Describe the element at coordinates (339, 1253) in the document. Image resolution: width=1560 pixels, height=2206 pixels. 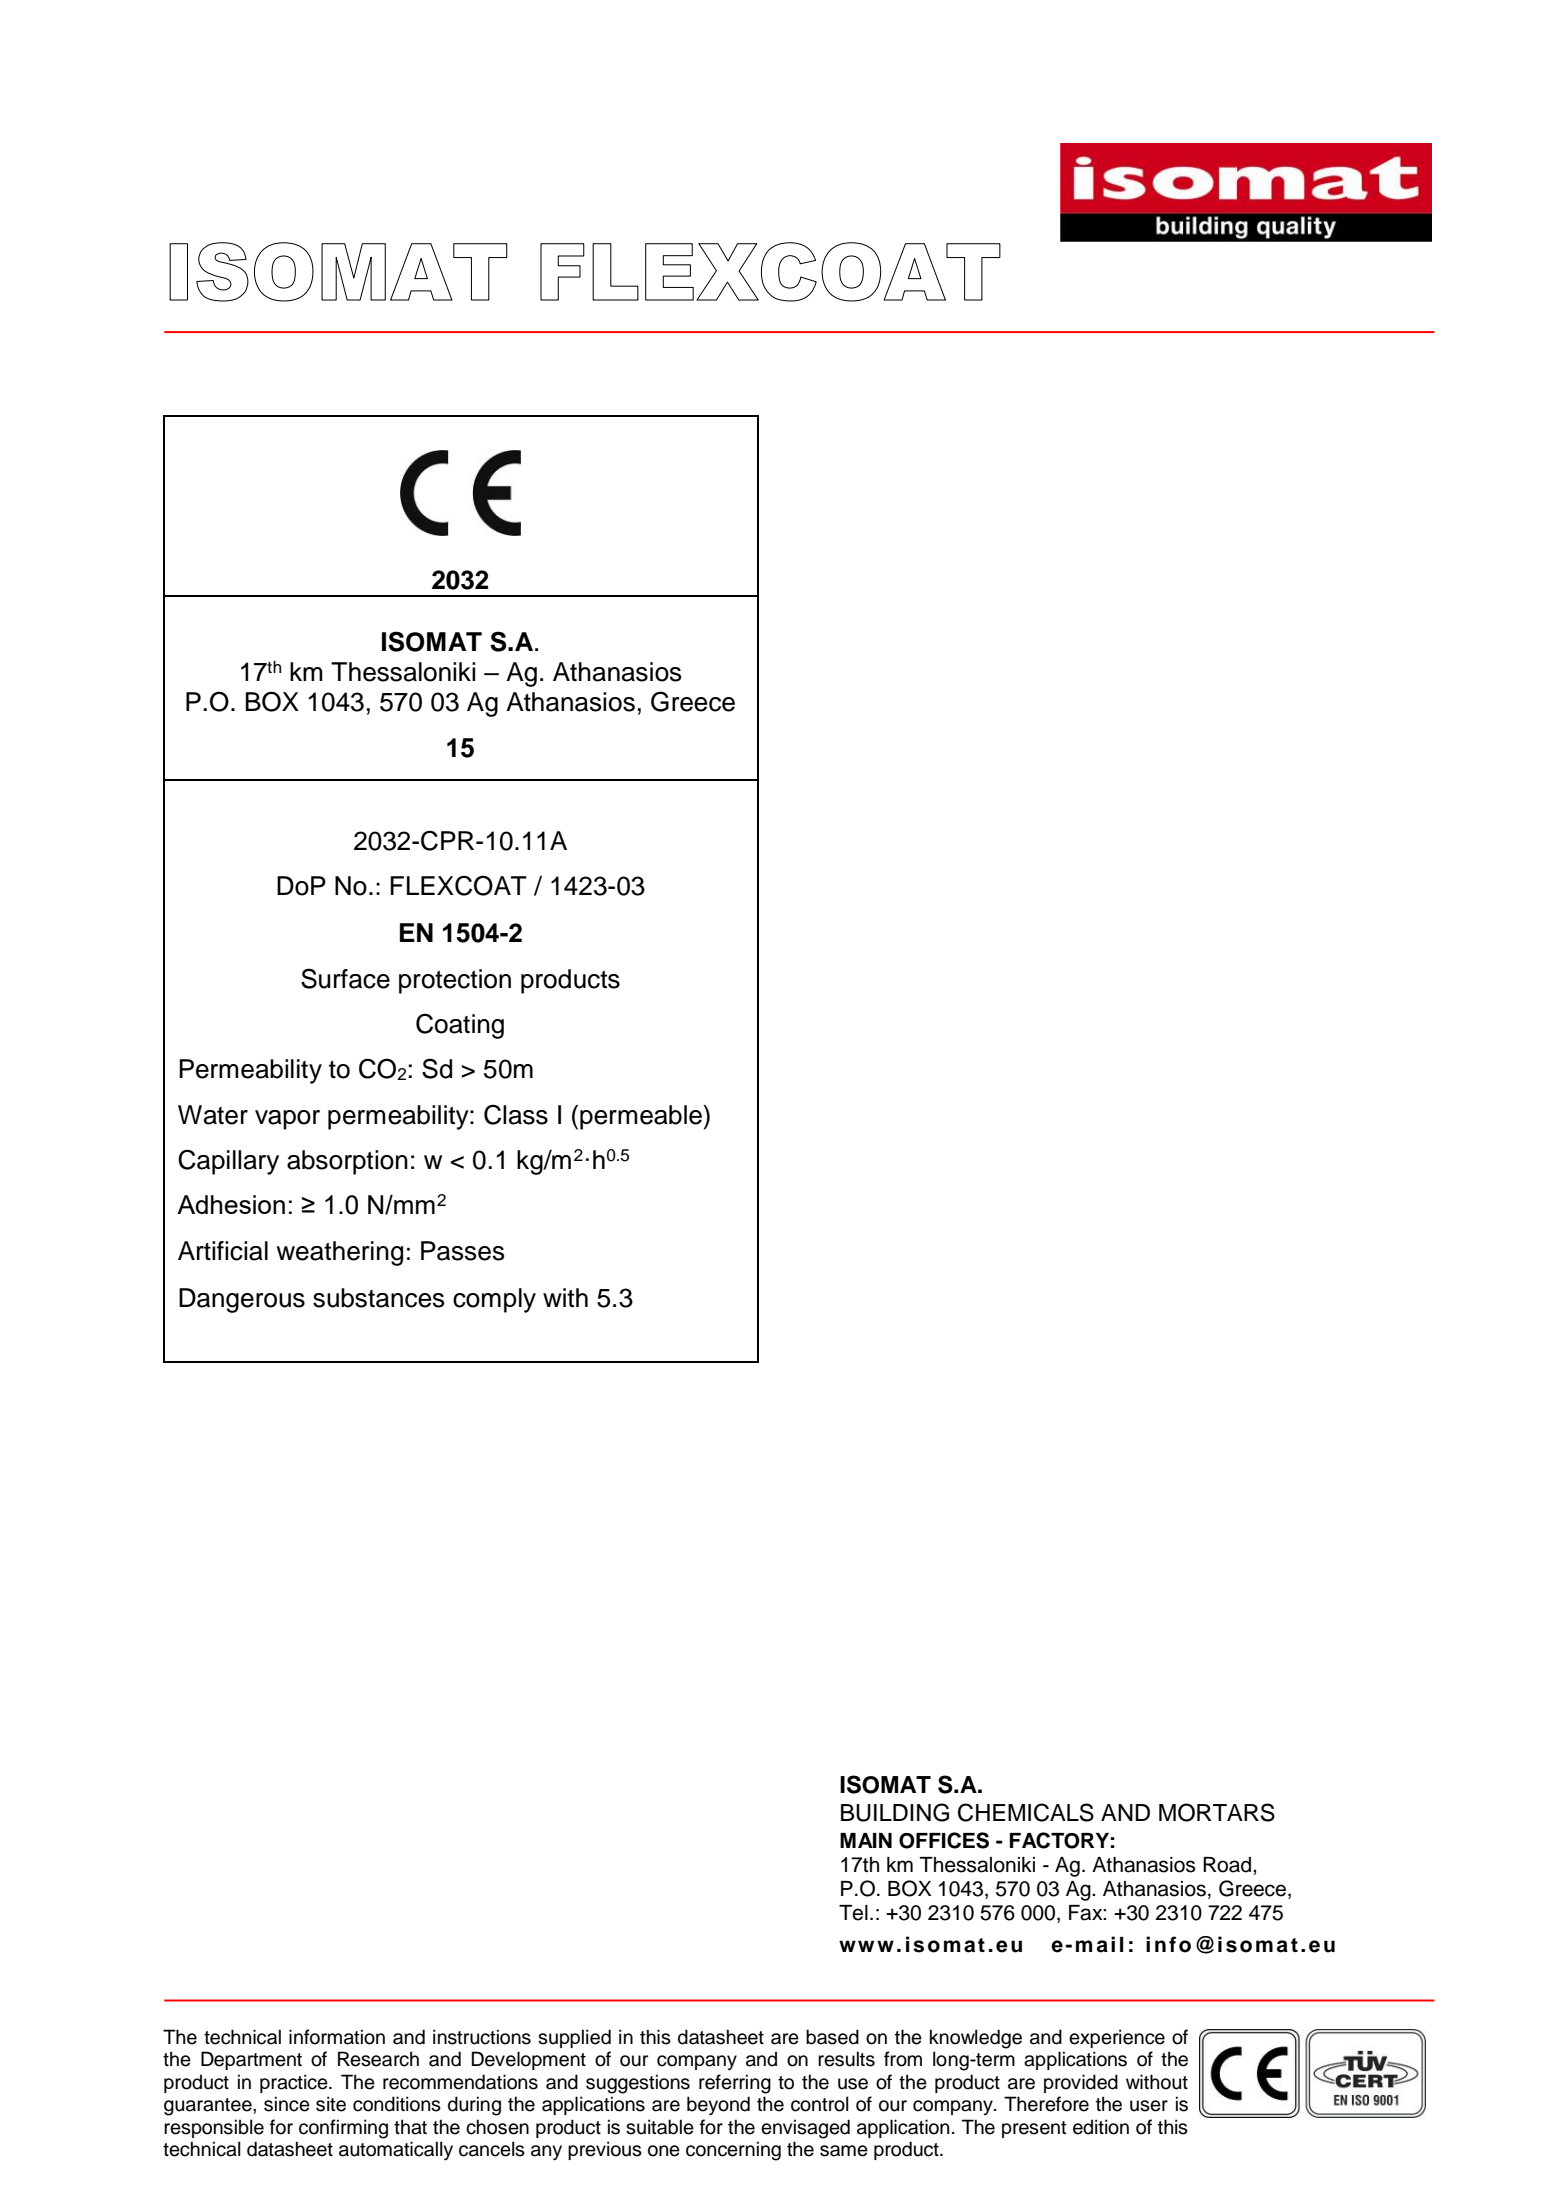
I see `weathering` at that location.
